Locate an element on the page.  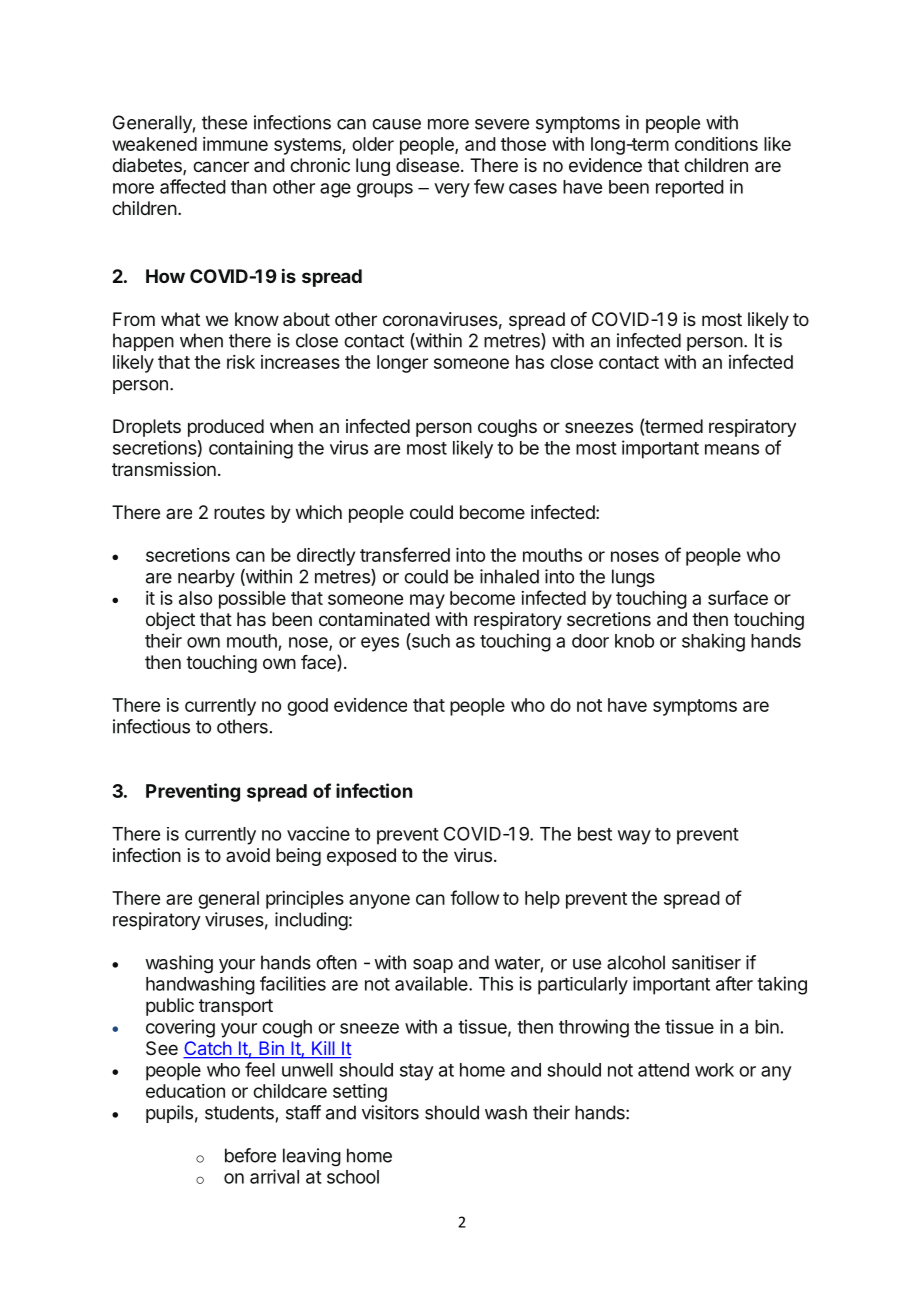
cancer is located at coordinates (221, 166).
